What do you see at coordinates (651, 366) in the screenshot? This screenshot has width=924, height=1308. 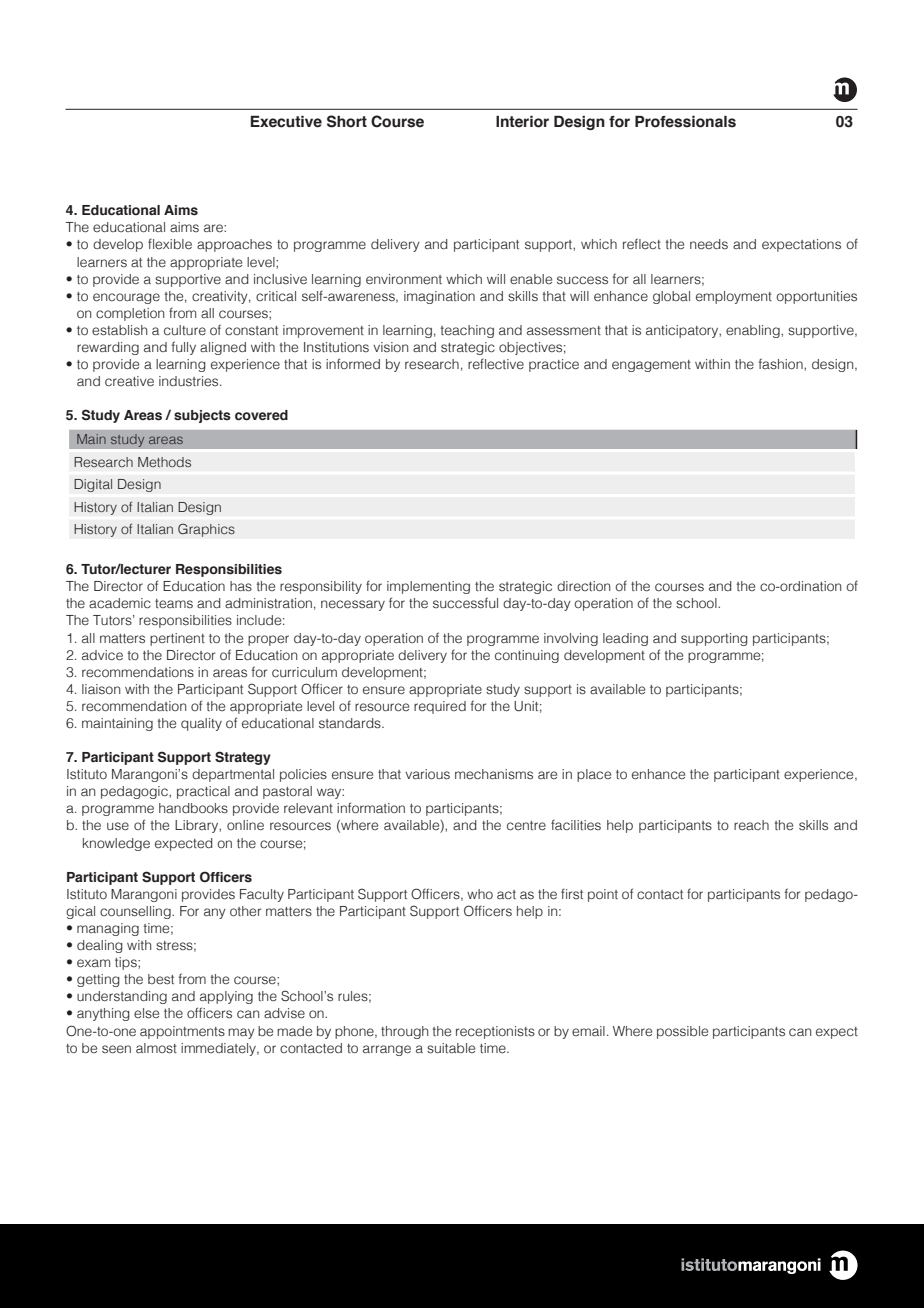 I see `engagement` at bounding box center [651, 366].
